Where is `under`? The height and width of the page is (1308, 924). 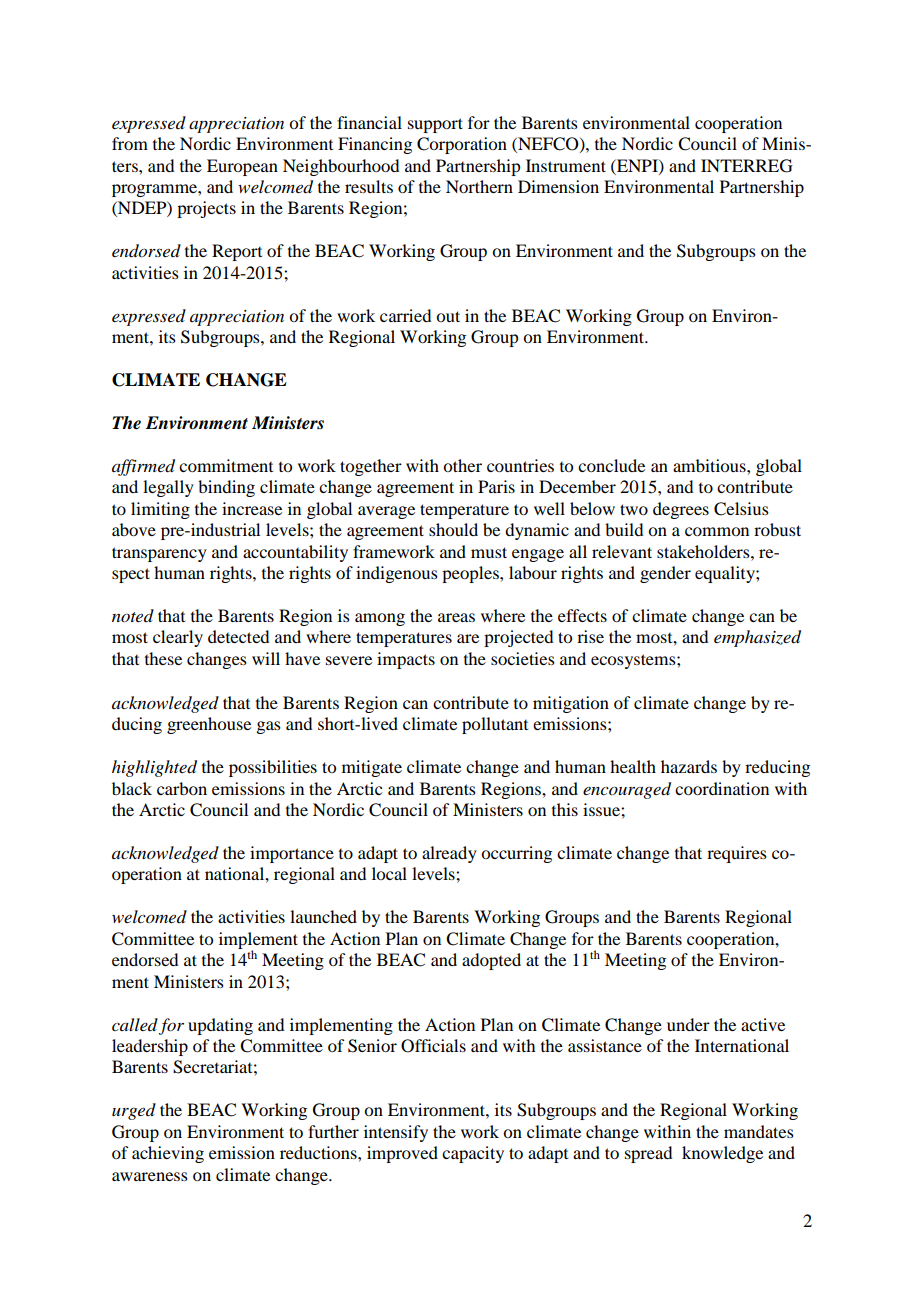
under is located at coordinates (688, 1024).
